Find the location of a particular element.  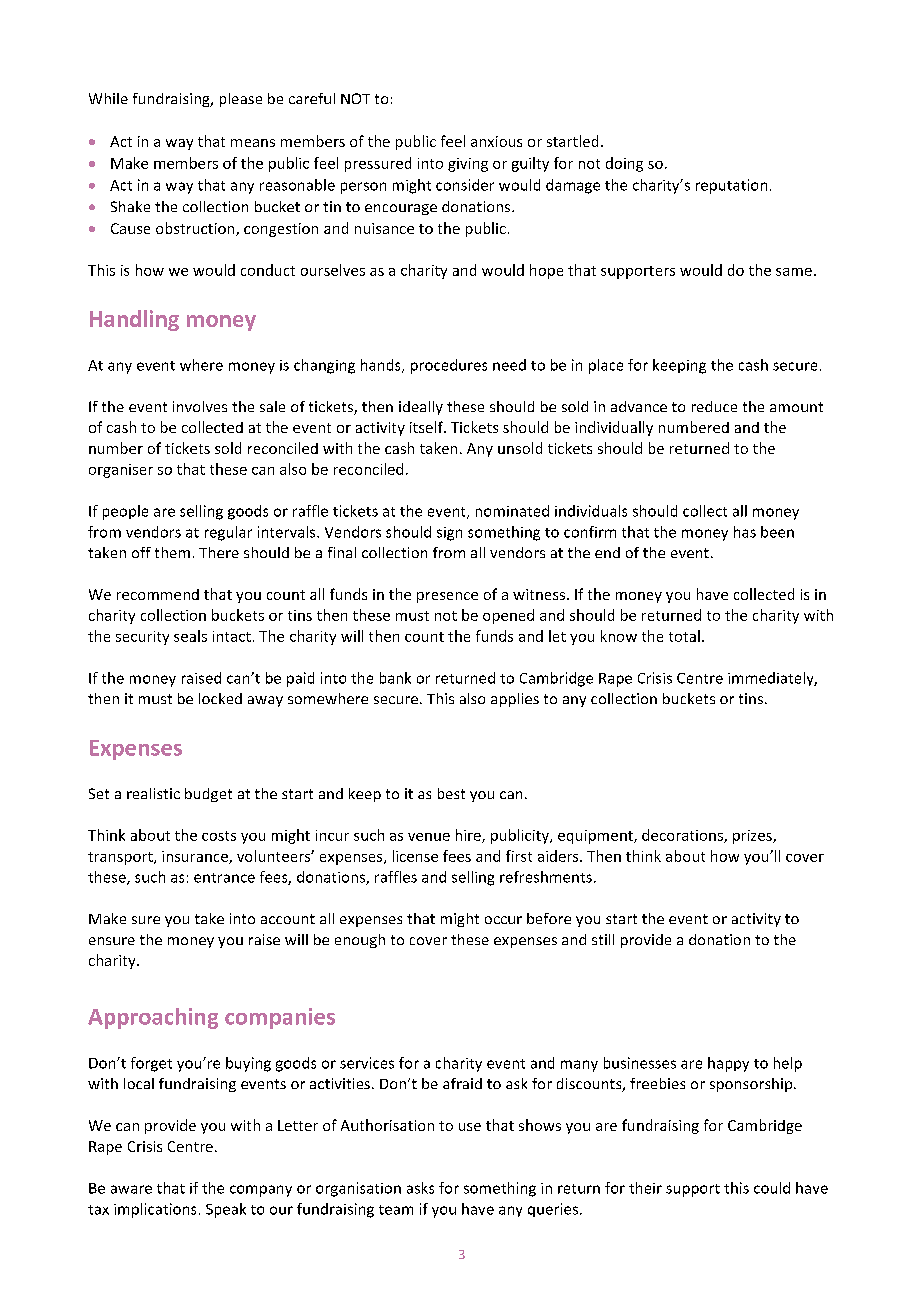

reputation is located at coordinates (731, 186).
